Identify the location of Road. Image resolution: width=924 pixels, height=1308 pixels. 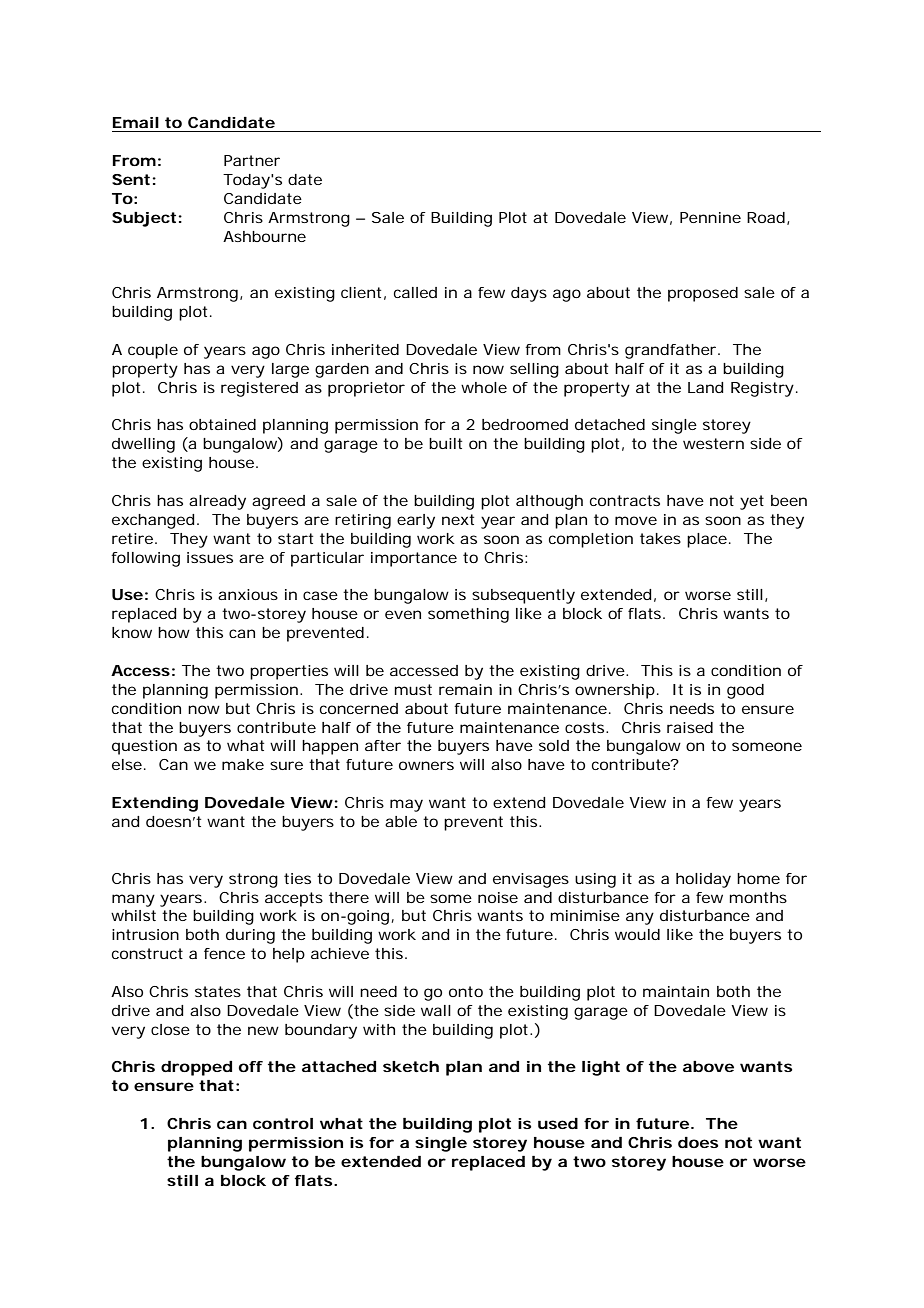
(766, 217).
